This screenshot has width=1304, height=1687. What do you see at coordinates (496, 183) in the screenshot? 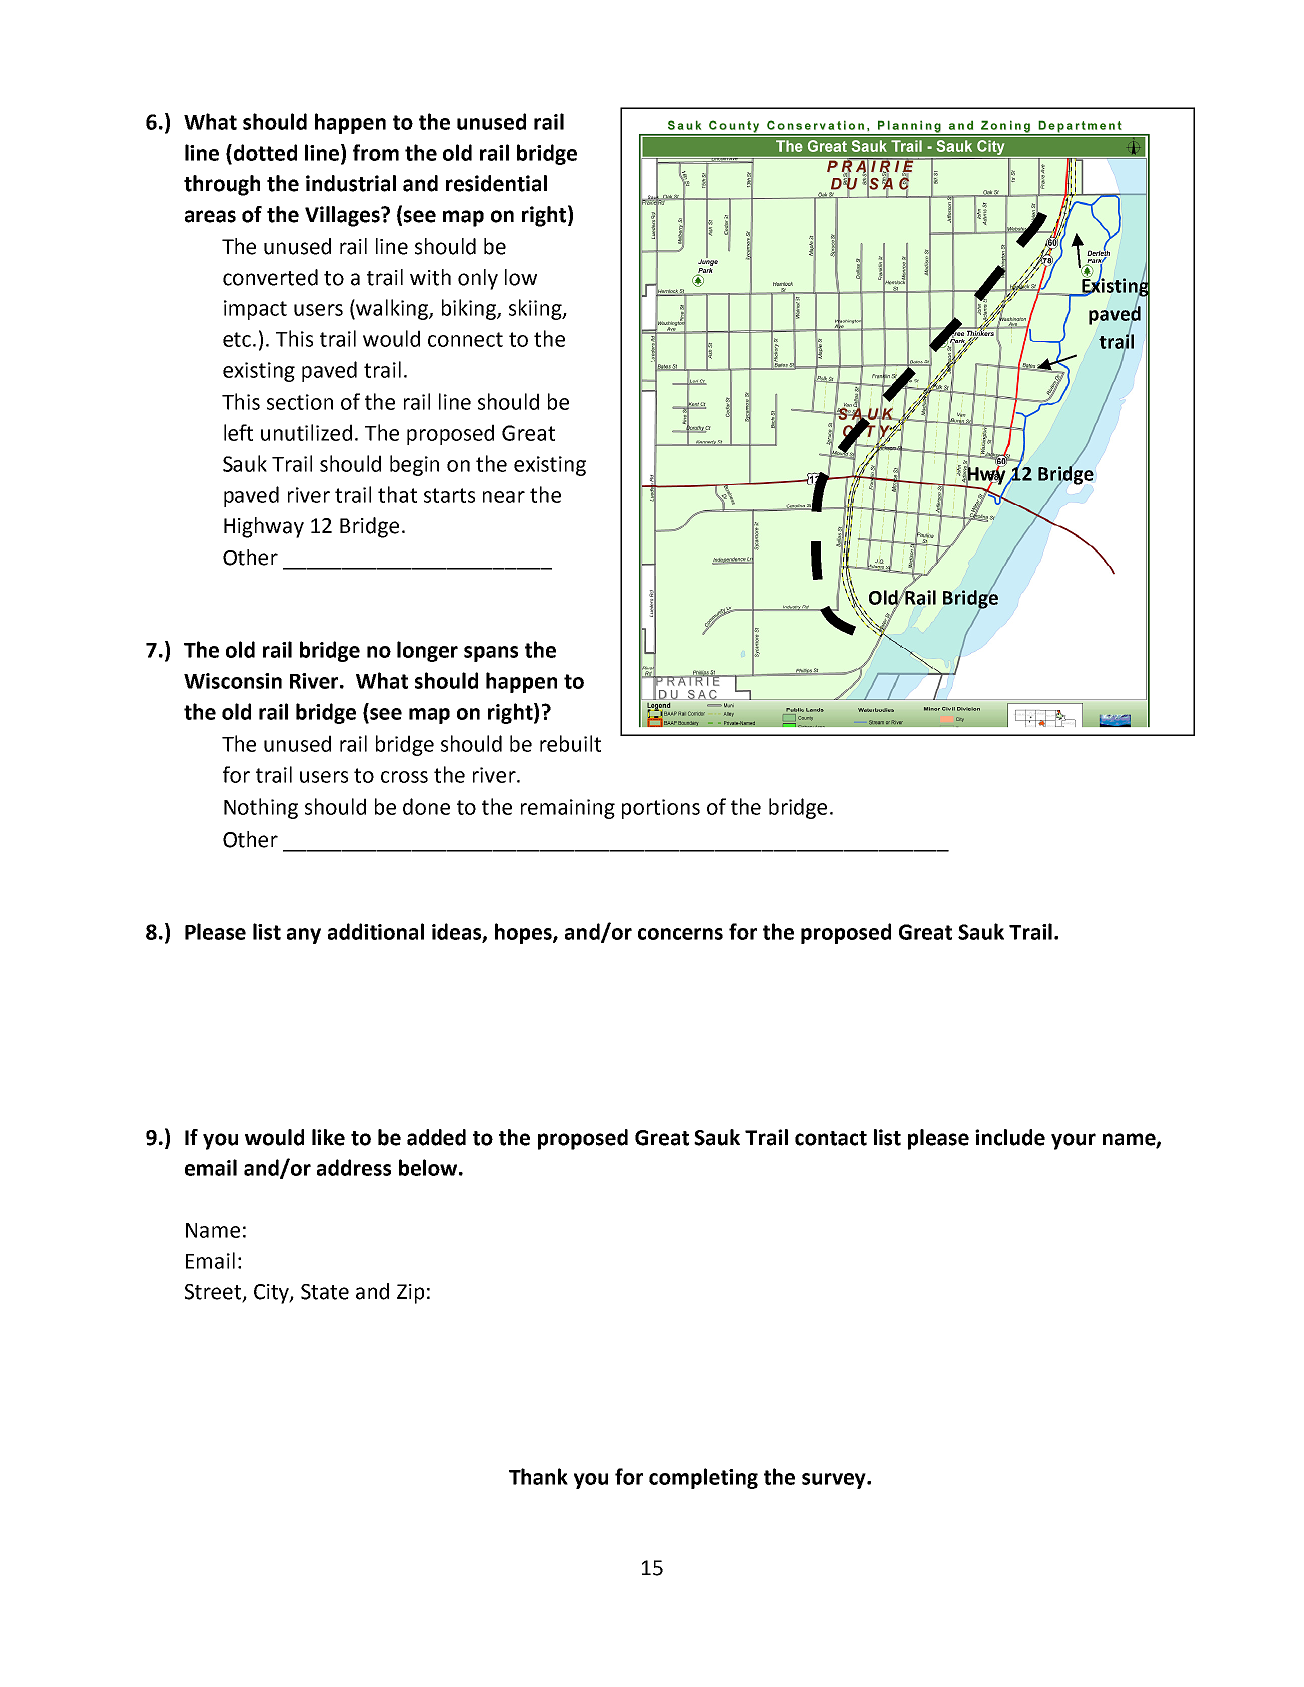
I see `residential` at bounding box center [496, 183].
